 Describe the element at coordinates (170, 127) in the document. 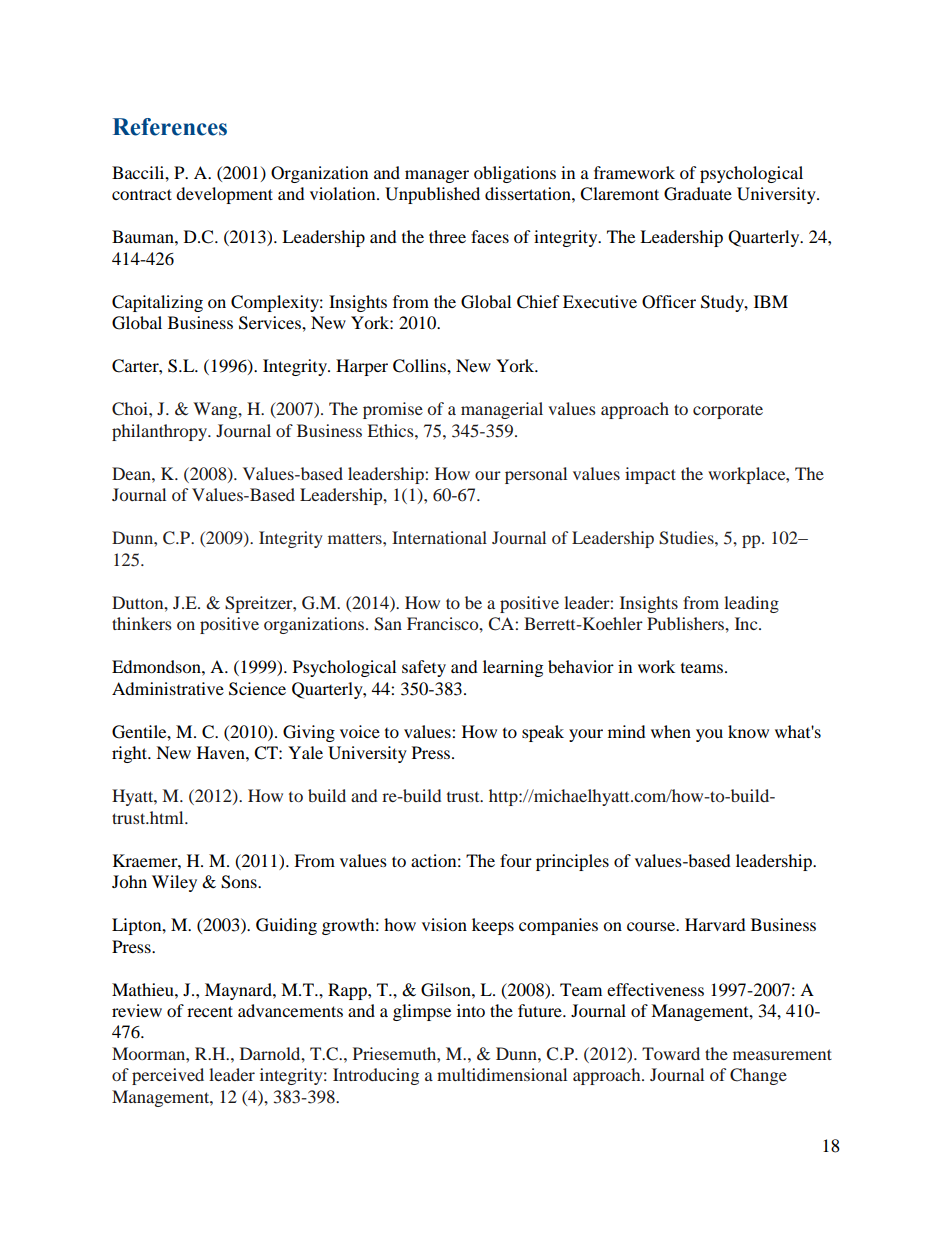

I see `References` at that location.
